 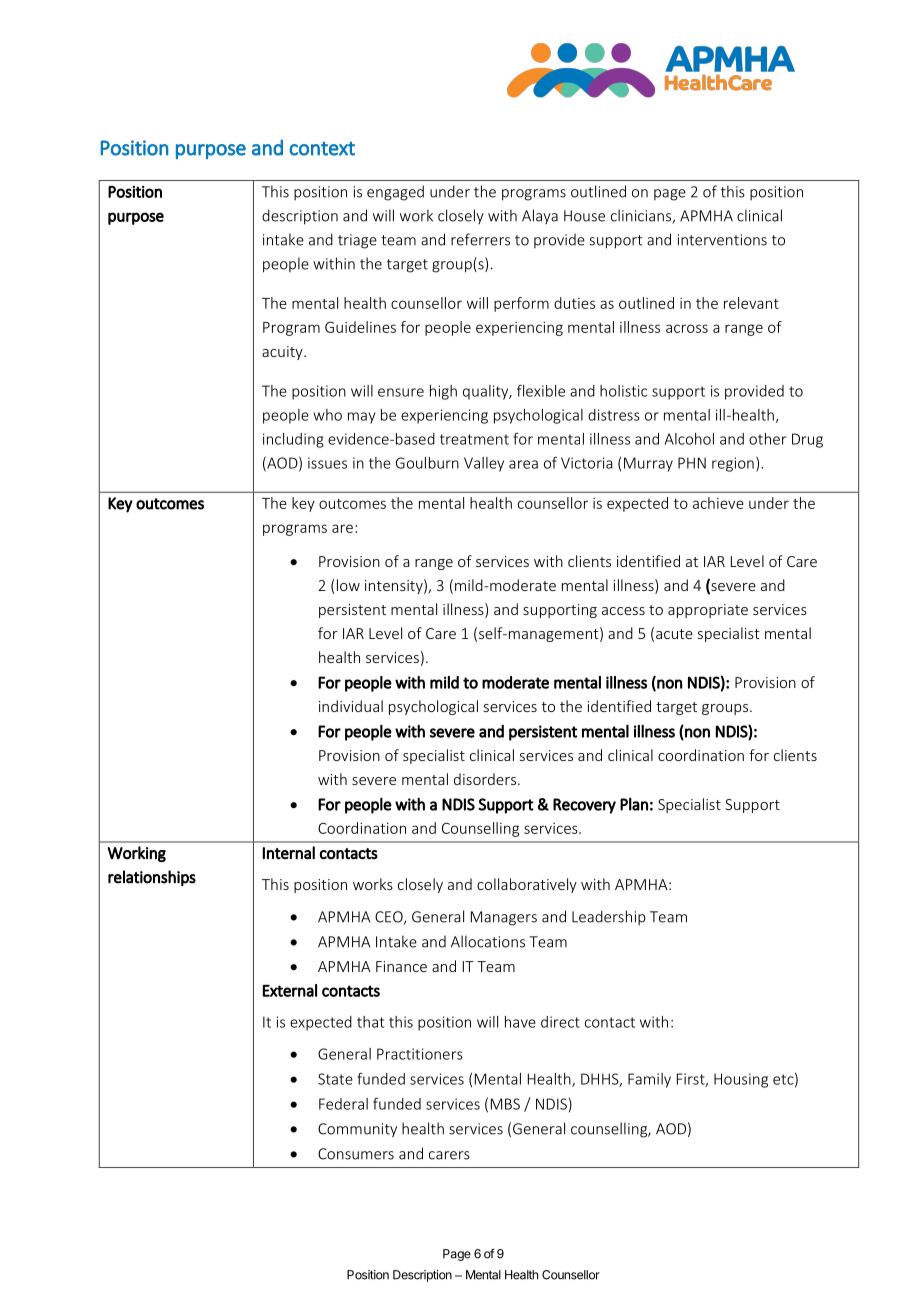 I want to click on context, so click(x=322, y=149).
